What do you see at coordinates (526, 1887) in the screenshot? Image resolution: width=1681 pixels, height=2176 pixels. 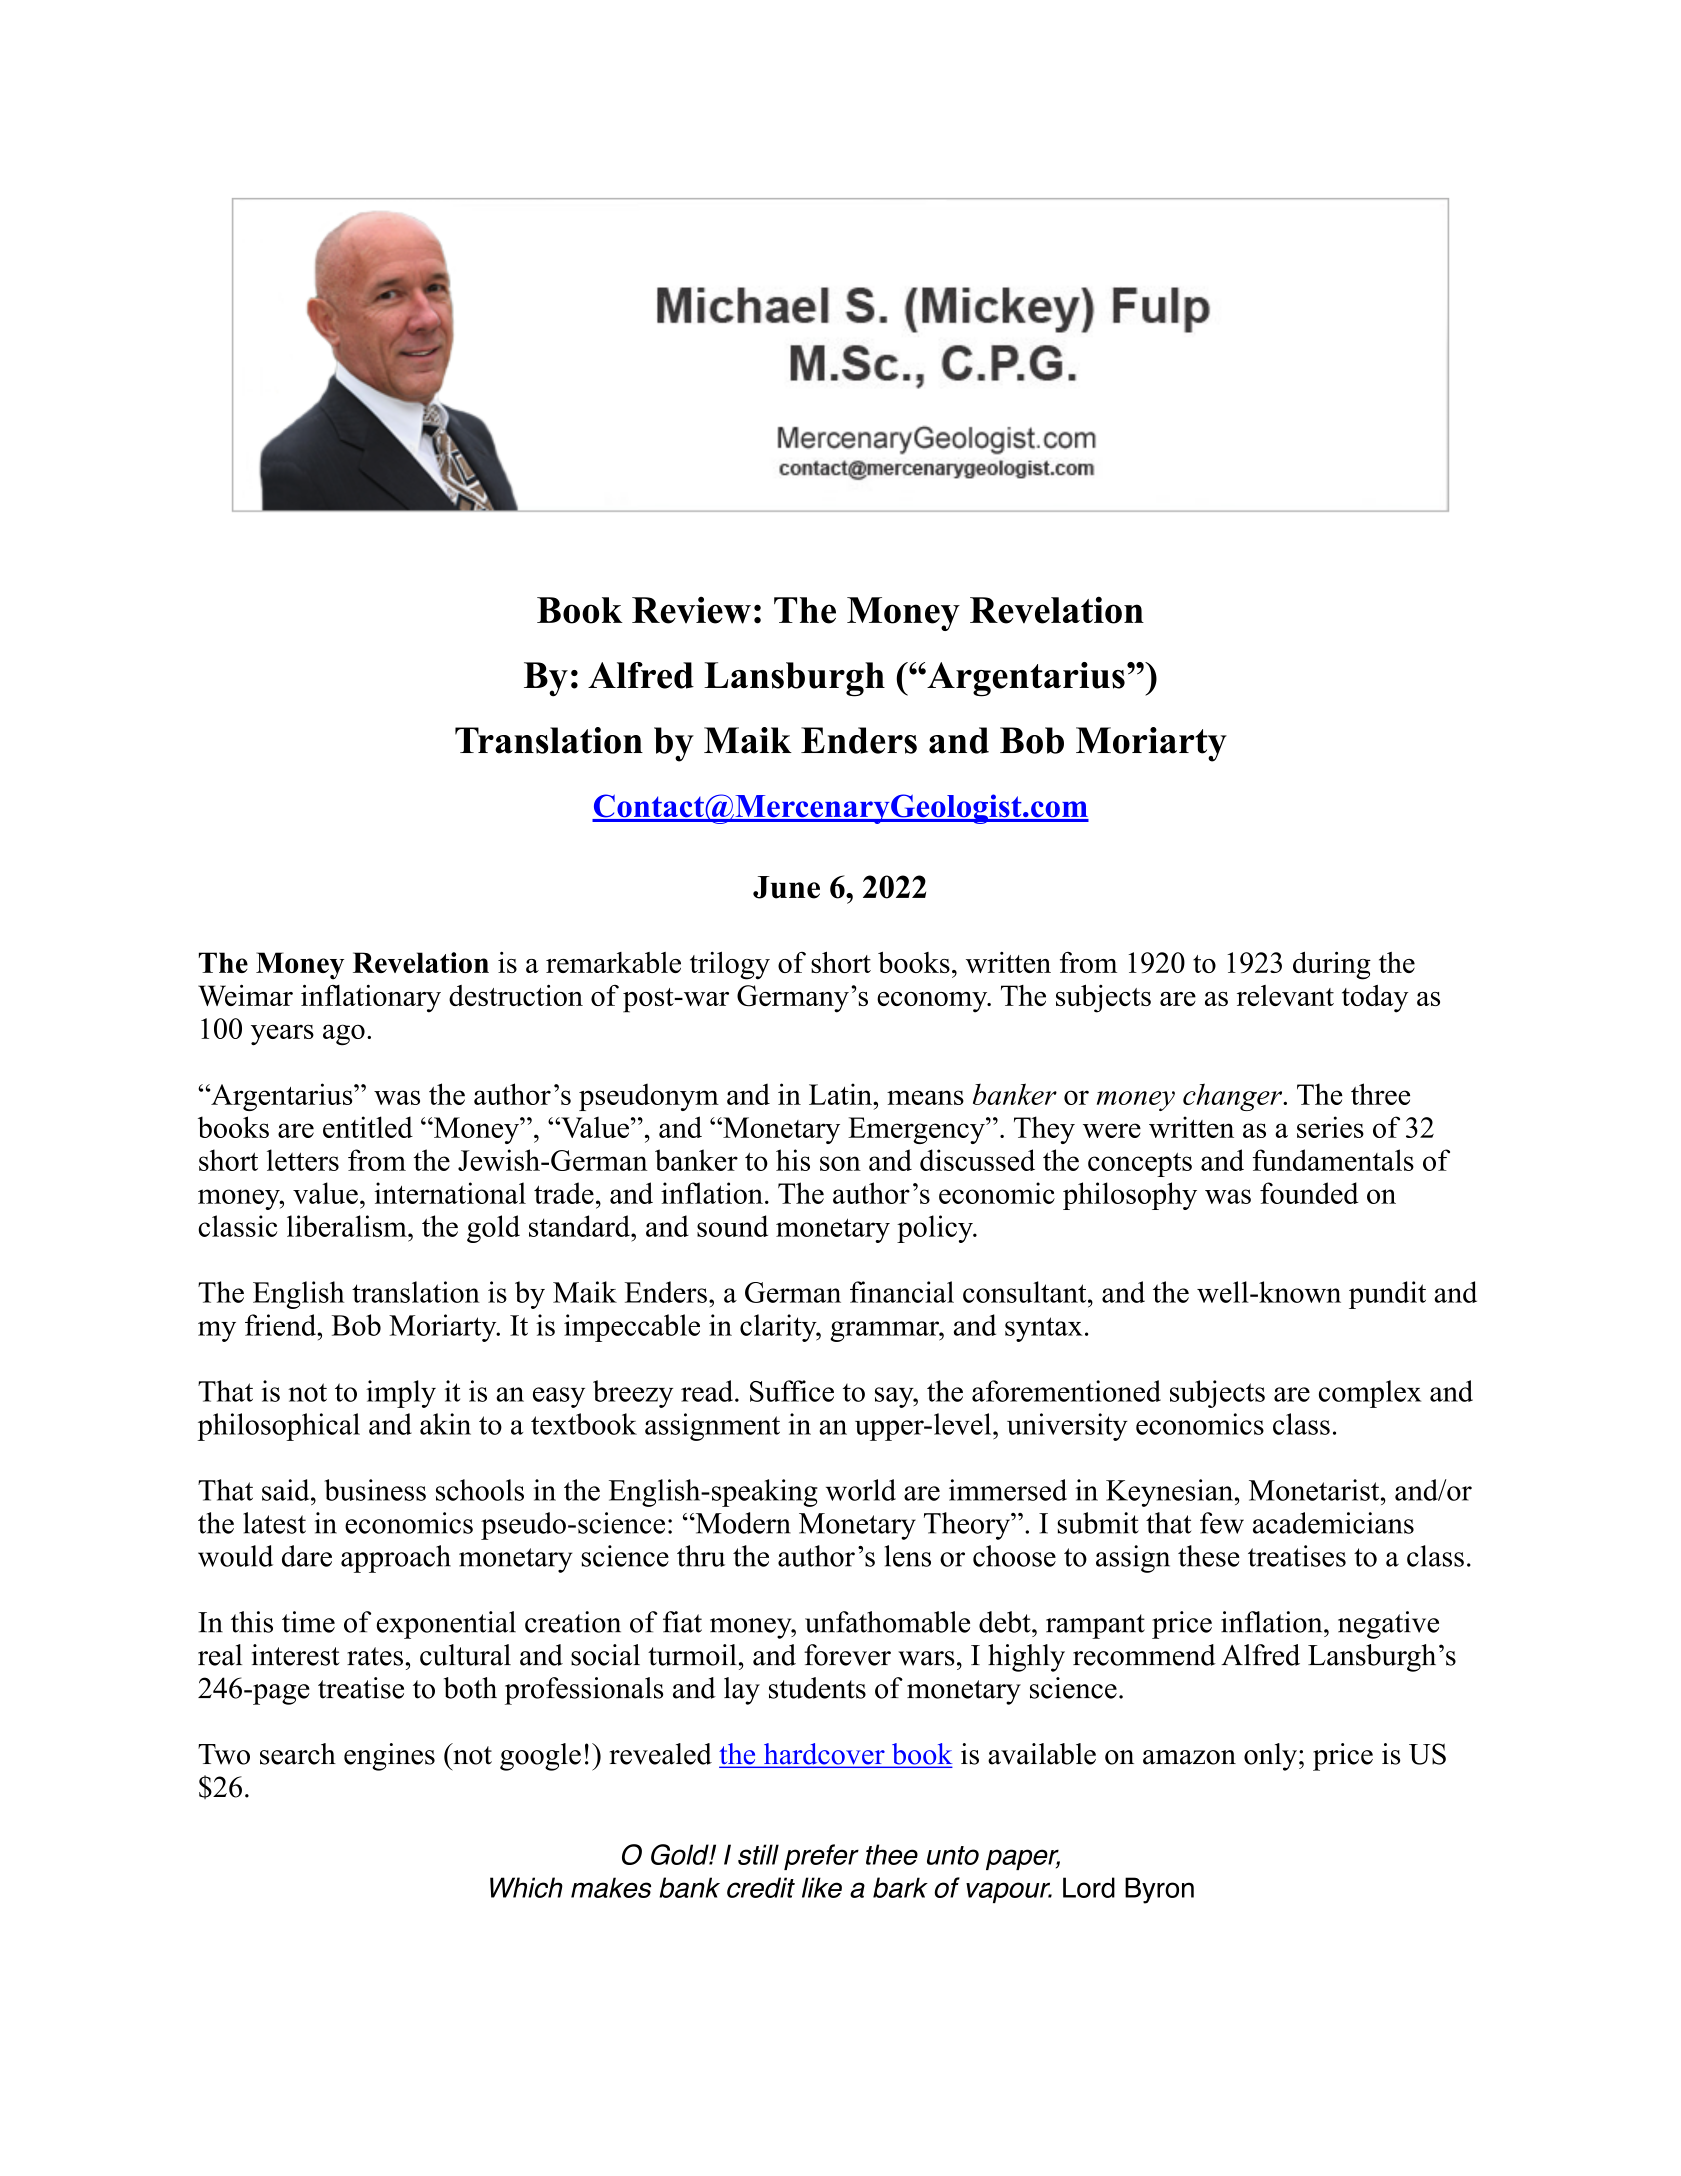 I see `Which` at bounding box center [526, 1887].
